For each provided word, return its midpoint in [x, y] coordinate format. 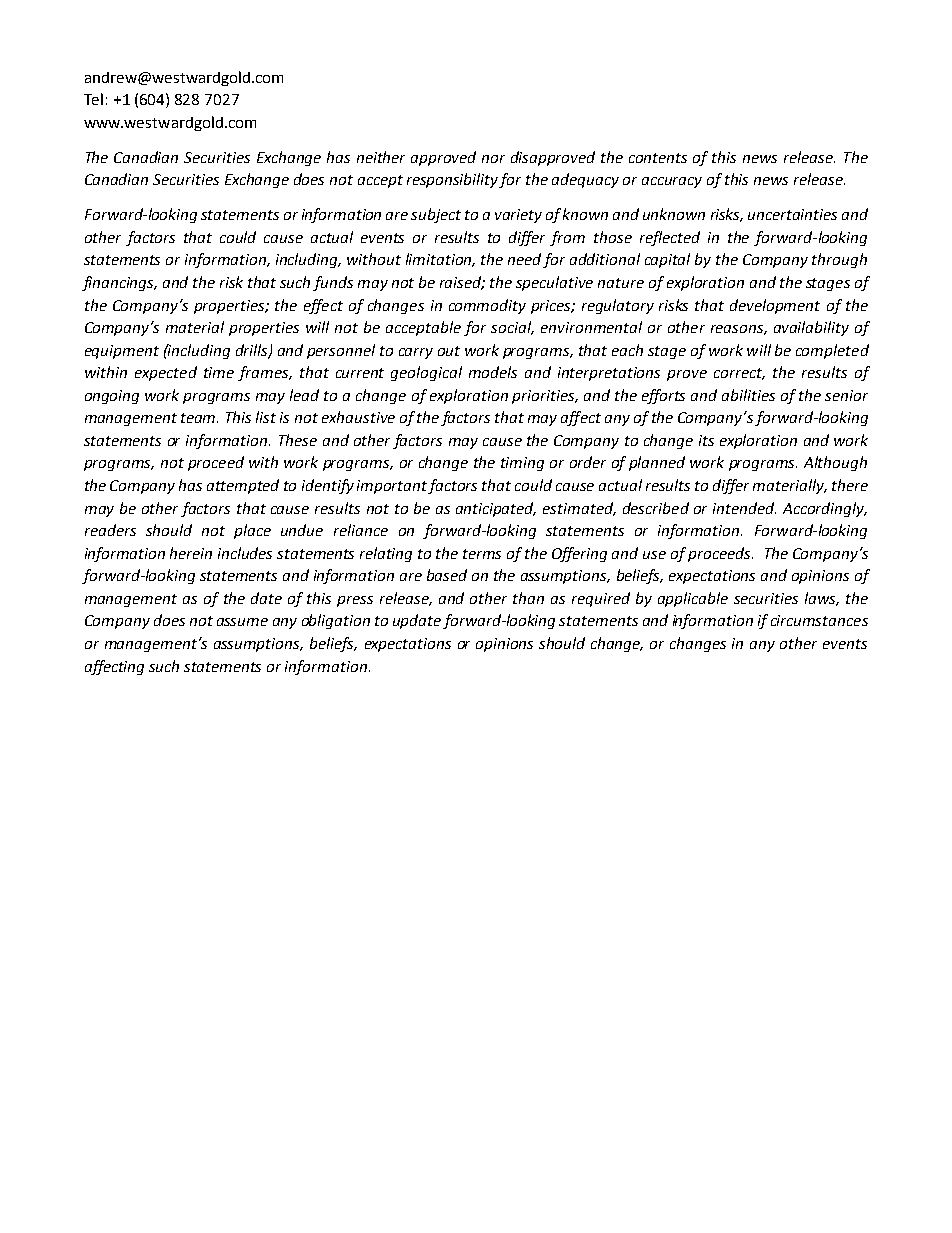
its [706, 440]
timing [522, 464]
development [775, 306]
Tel [93, 99]
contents [658, 158]
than [528, 598]
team [199, 418]
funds [333, 283]
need [526, 260]
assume [242, 622]
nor [493, 159]
